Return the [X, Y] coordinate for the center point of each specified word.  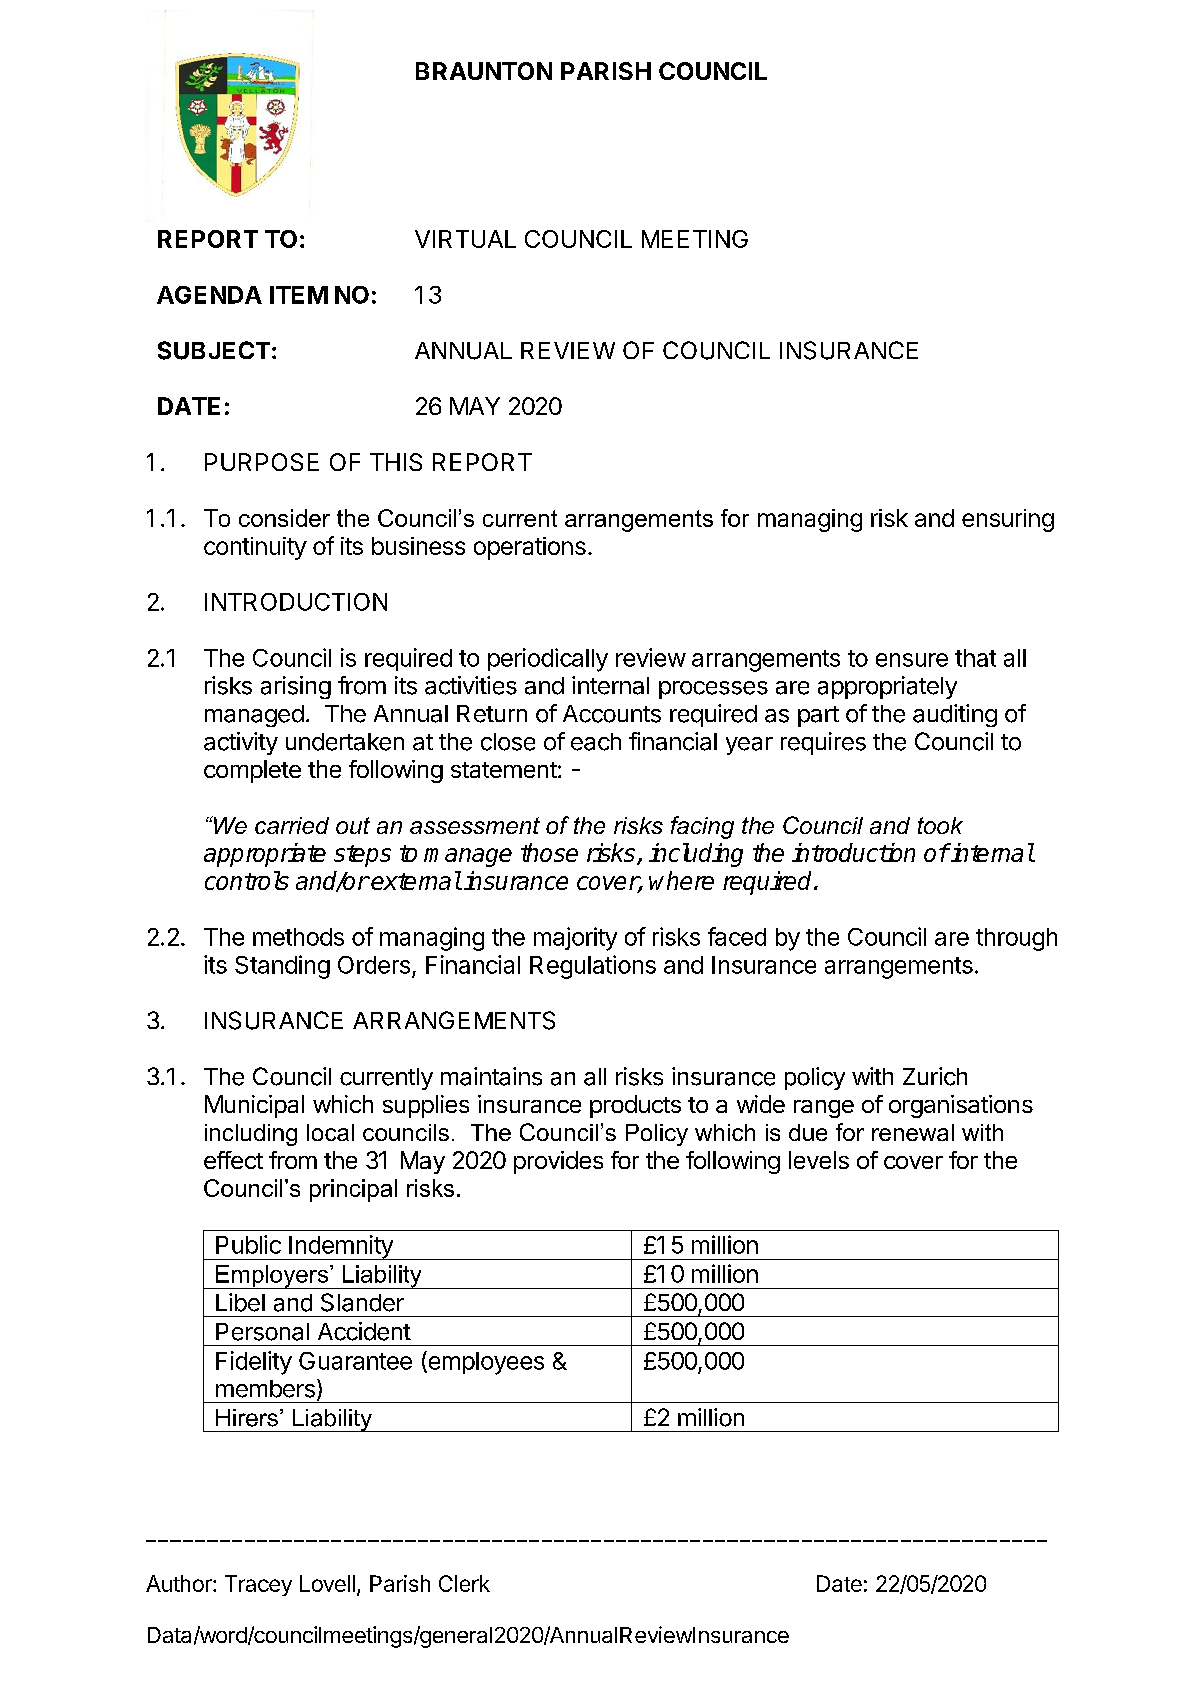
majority [575, 939]
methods [298, 937]
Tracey [258, 1585]
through [1016, 939]
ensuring [1008, 520]
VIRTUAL [465, 239]
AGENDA [209, 295]
